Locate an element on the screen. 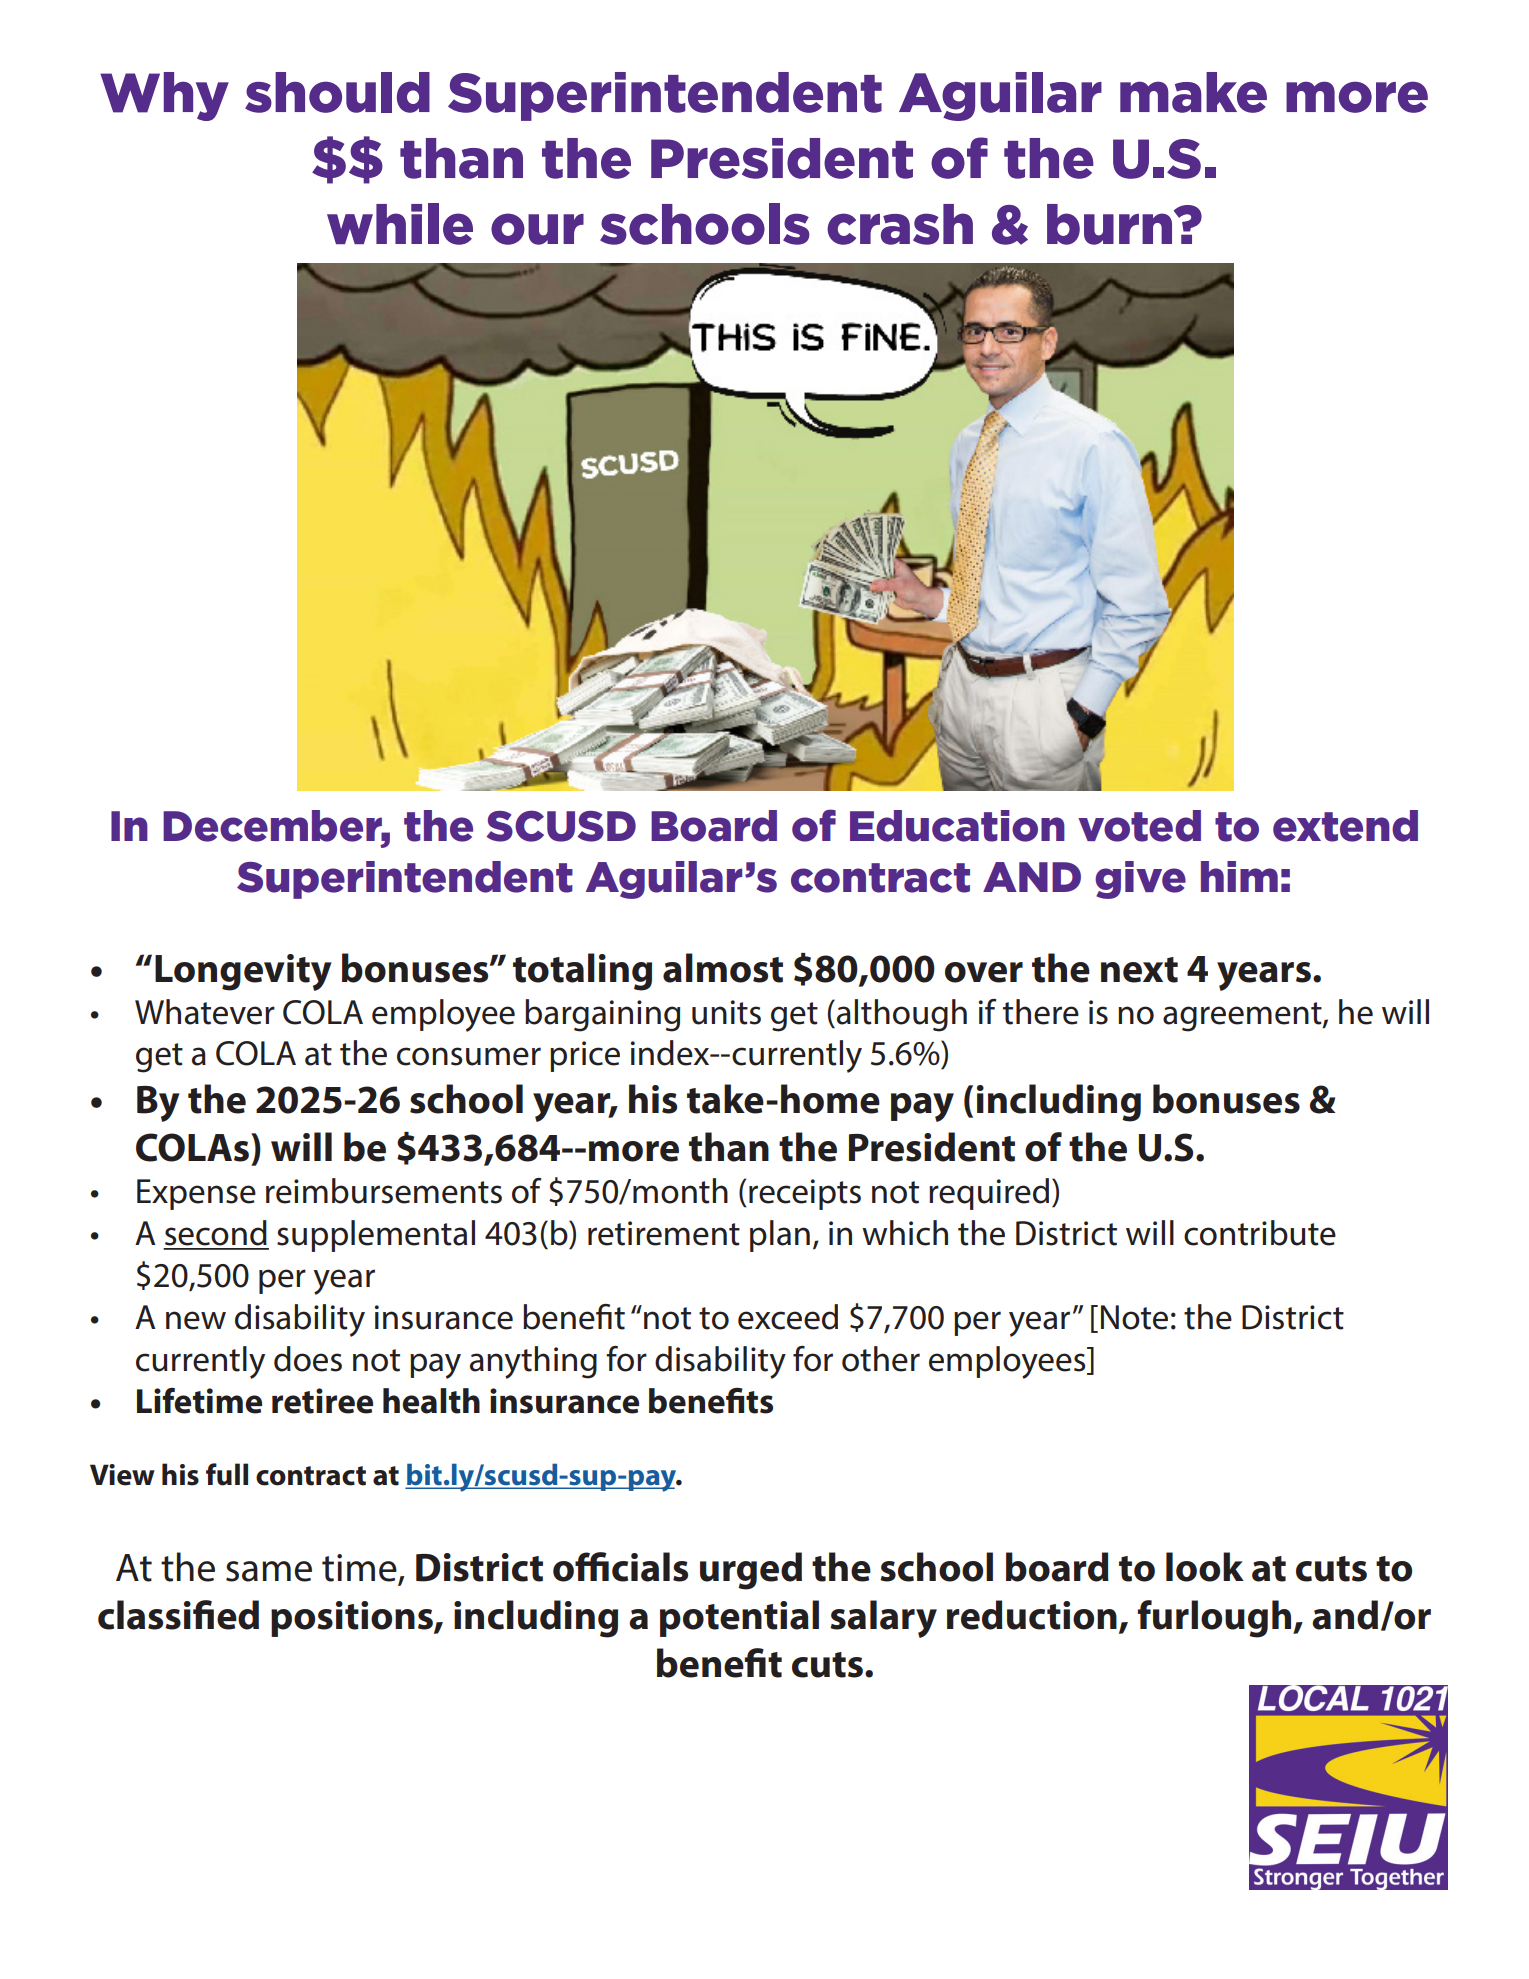 Image resolution: width=1529 pixels, height=1979 pixels. crash is located at coordinates (900, 224).
